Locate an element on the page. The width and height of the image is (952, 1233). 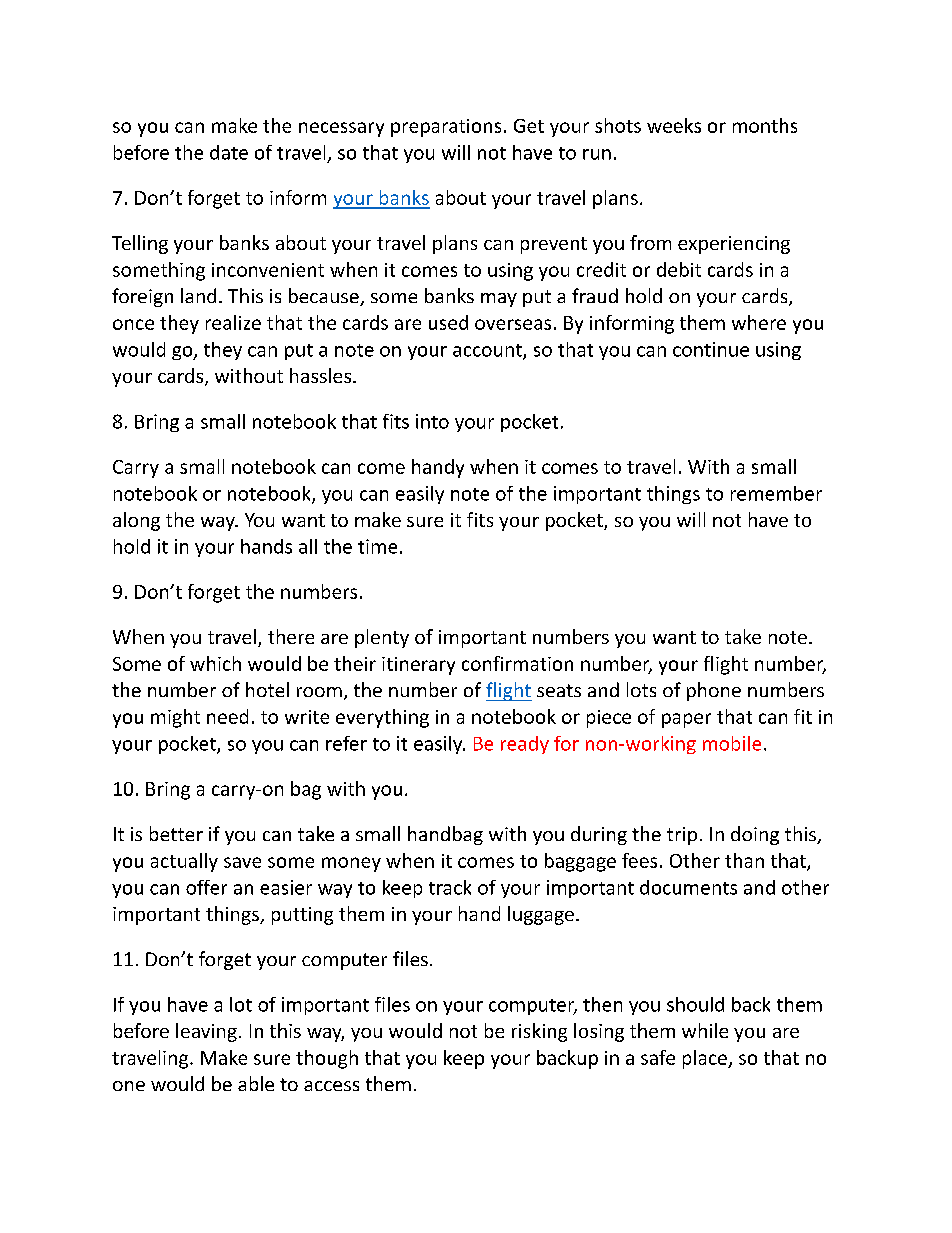
weeks is located at coordinates (674, 125).
